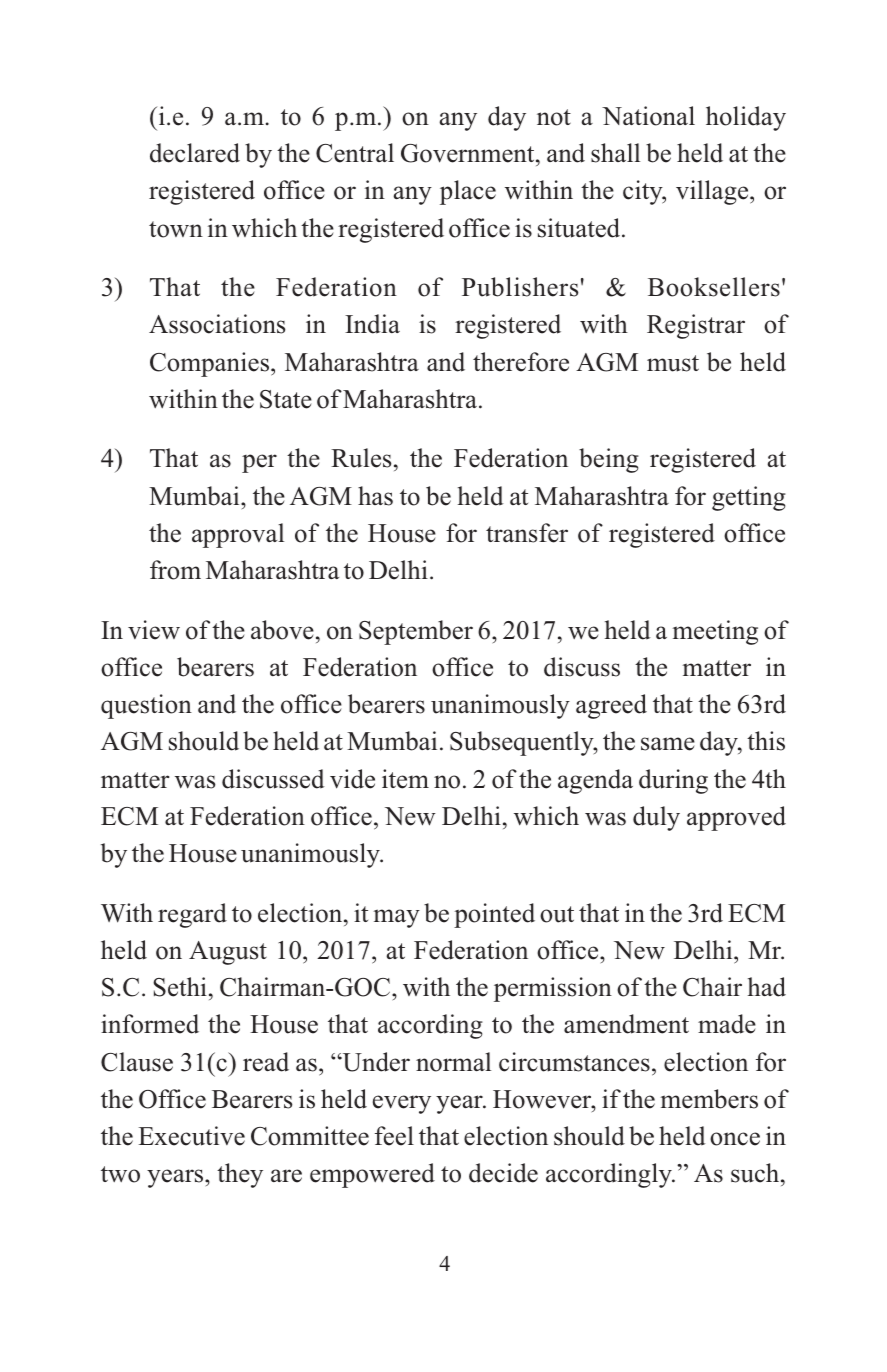 The image size is (887, 1372). I want to click on Government, so click(469, 153).
